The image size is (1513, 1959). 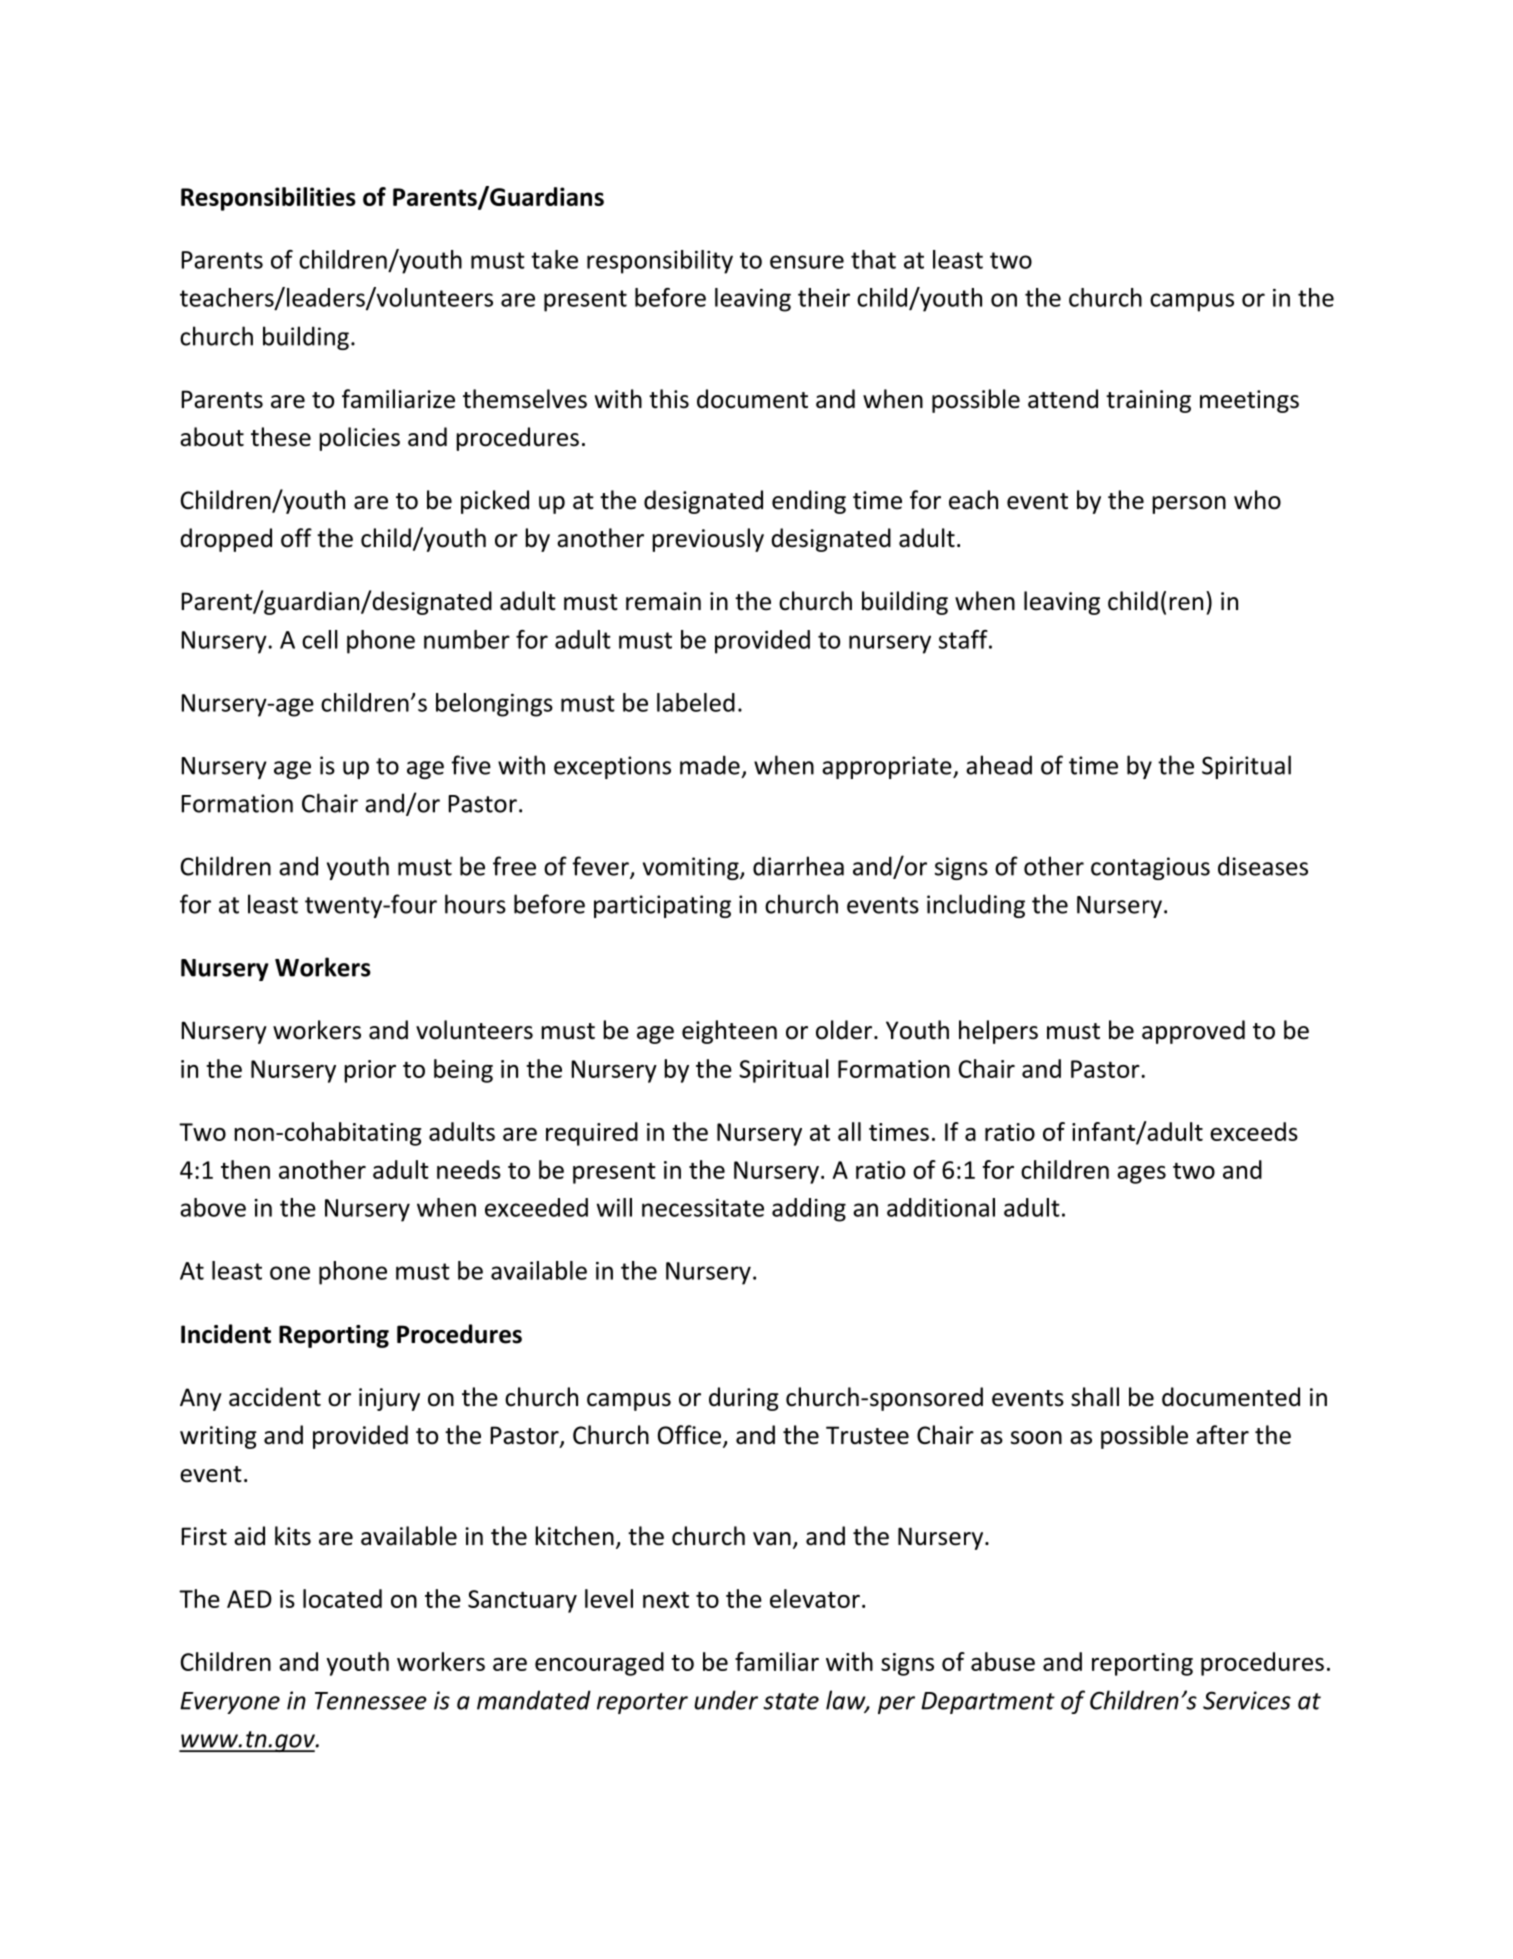 What do you see at coordinates (1150, 868) in the screenshot?
I see `contagious` at bounding box center [1150, 868].
